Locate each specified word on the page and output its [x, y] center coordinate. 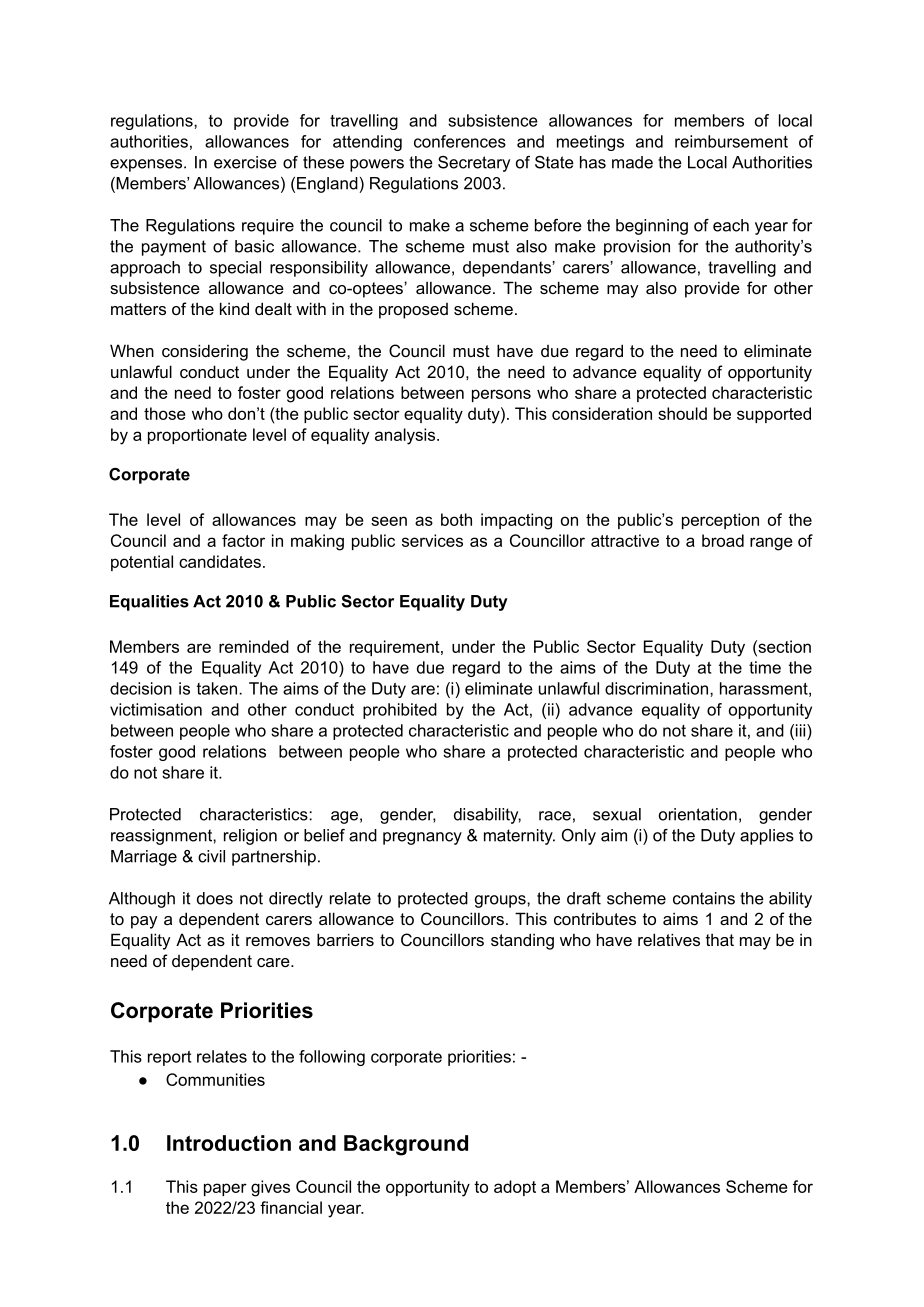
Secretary [474, 164]
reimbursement [731, 141]
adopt [515, 1188]
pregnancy [422, 838]
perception [720, 521]
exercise [245, 162]
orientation [698, 814]
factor [243, 540]
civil [211, 856]
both [456, 519]
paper [225, 1189]
